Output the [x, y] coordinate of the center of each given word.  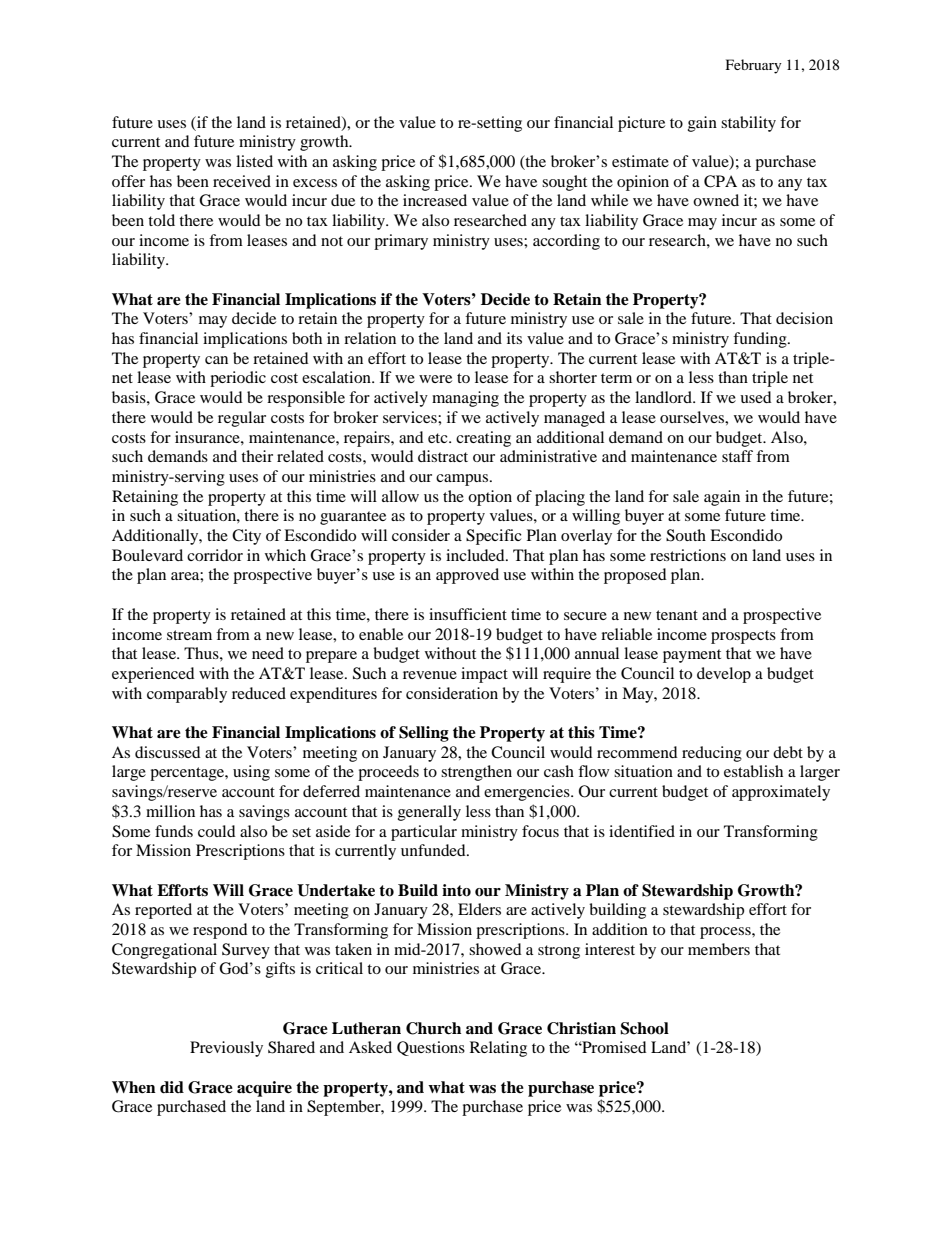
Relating [498, 1049]
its [514, 338]
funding [761, 340]
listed [254, 161]
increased [435, 200]
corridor [215, 555]
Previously [226, 1049]
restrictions [688, 555]
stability [748, 124]
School [644, 1028]
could [217, 831]
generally [429, 813]
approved [467, 576]
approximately [781, 793]
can [216, 360]
